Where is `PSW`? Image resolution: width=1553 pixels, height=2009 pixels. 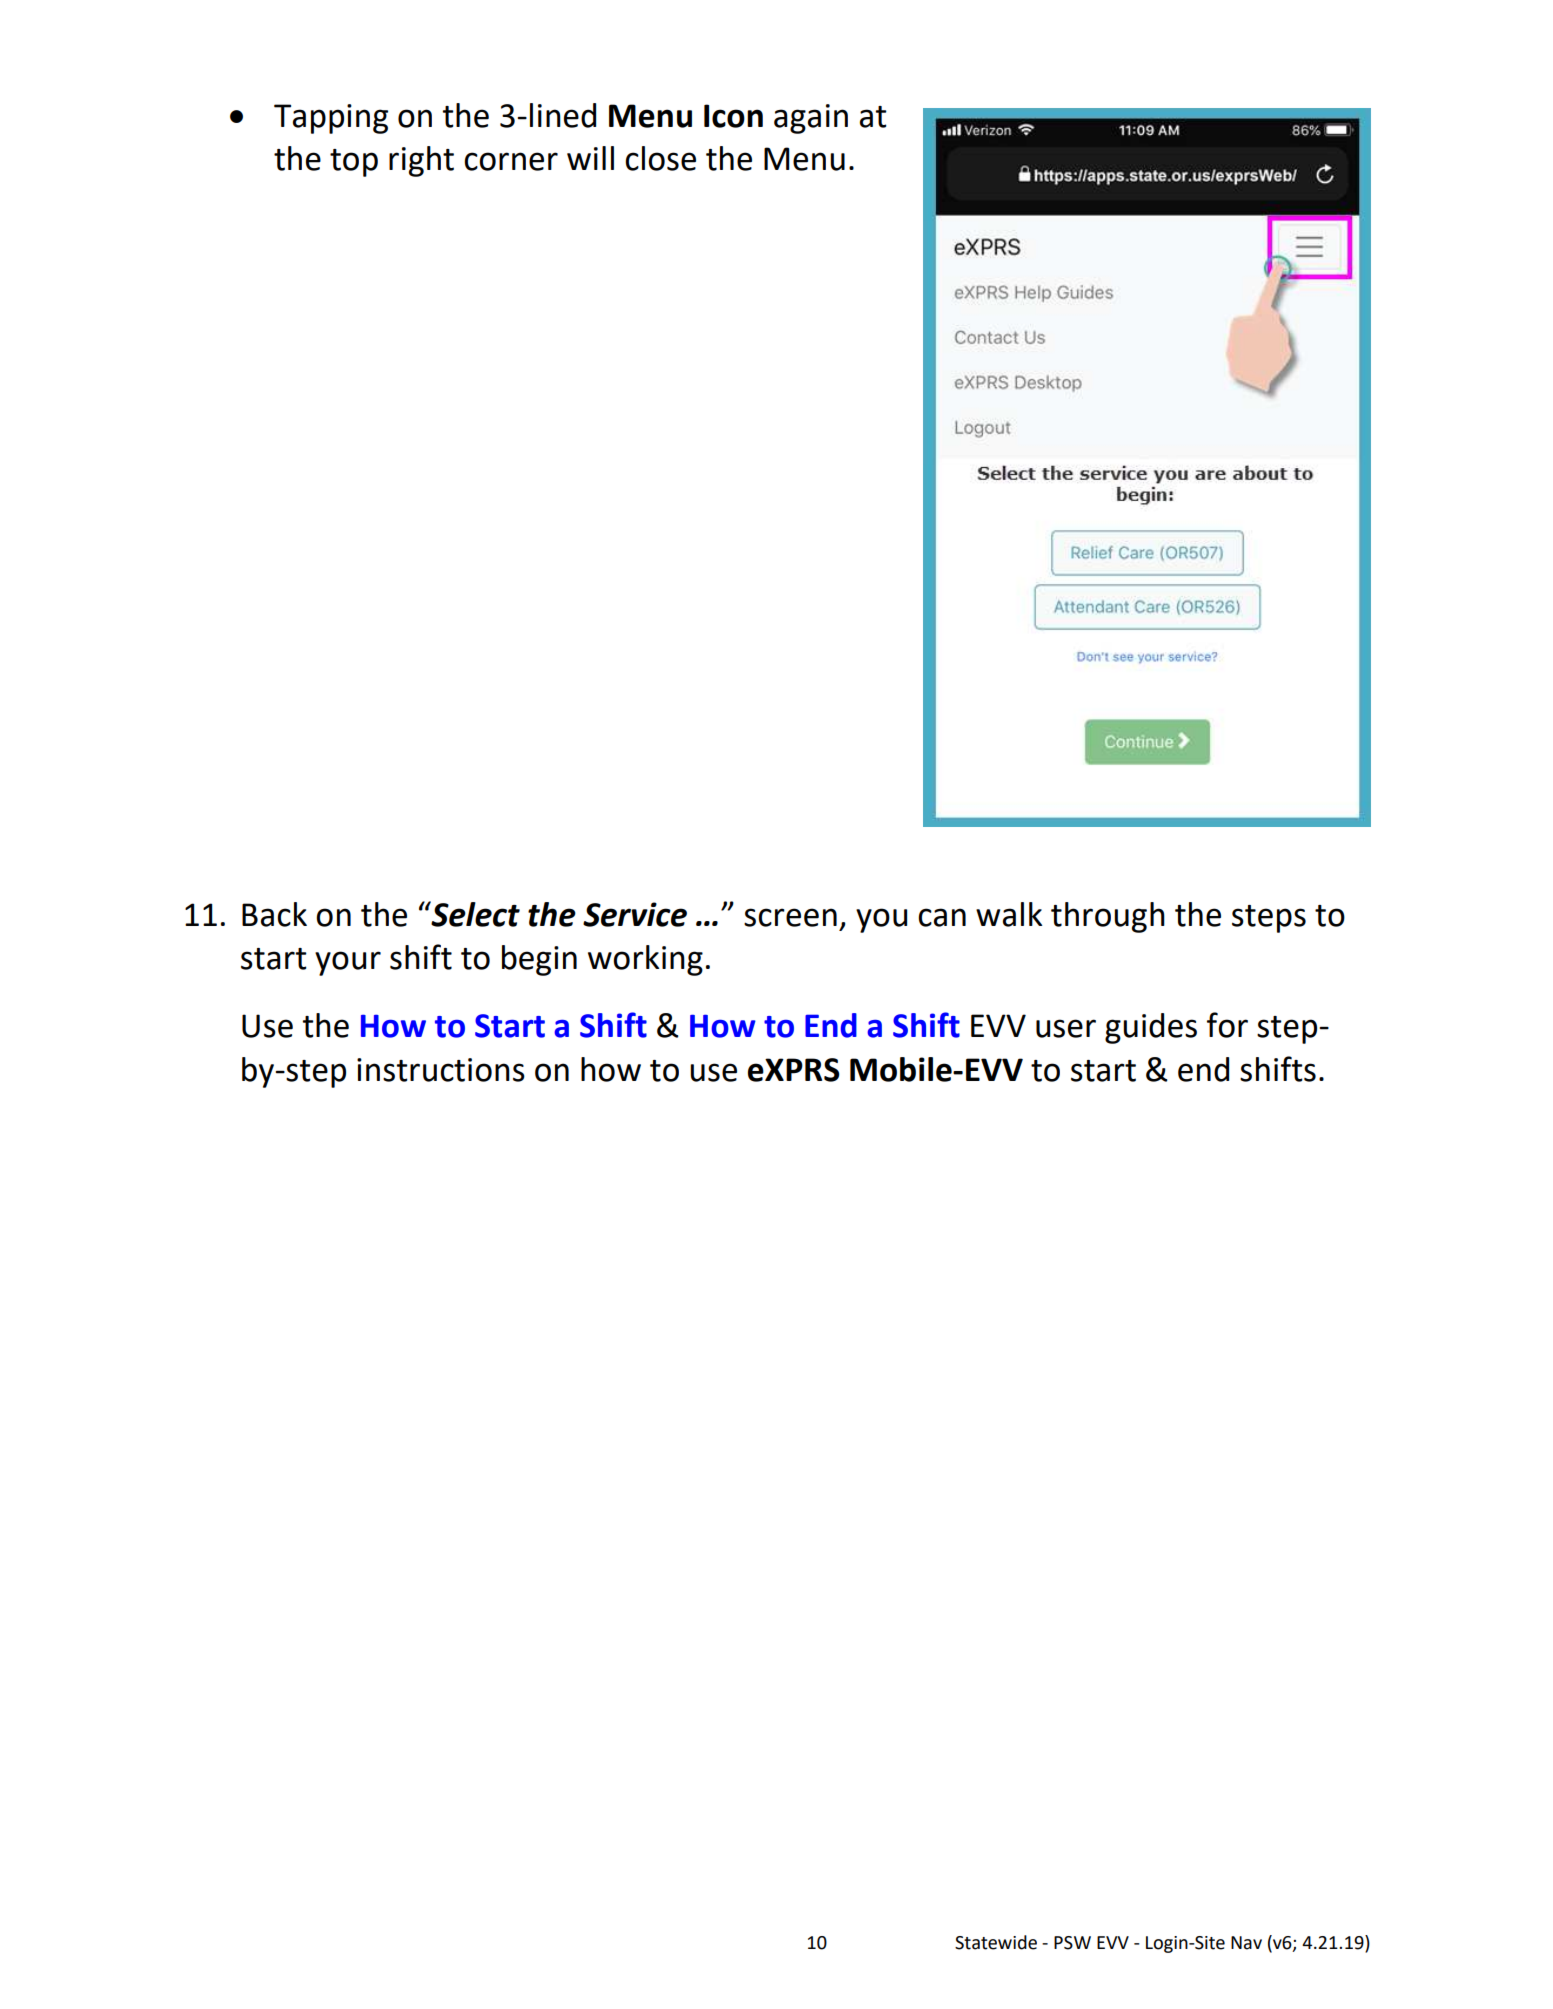 PSW is located at coordinates (1072, 1943).
